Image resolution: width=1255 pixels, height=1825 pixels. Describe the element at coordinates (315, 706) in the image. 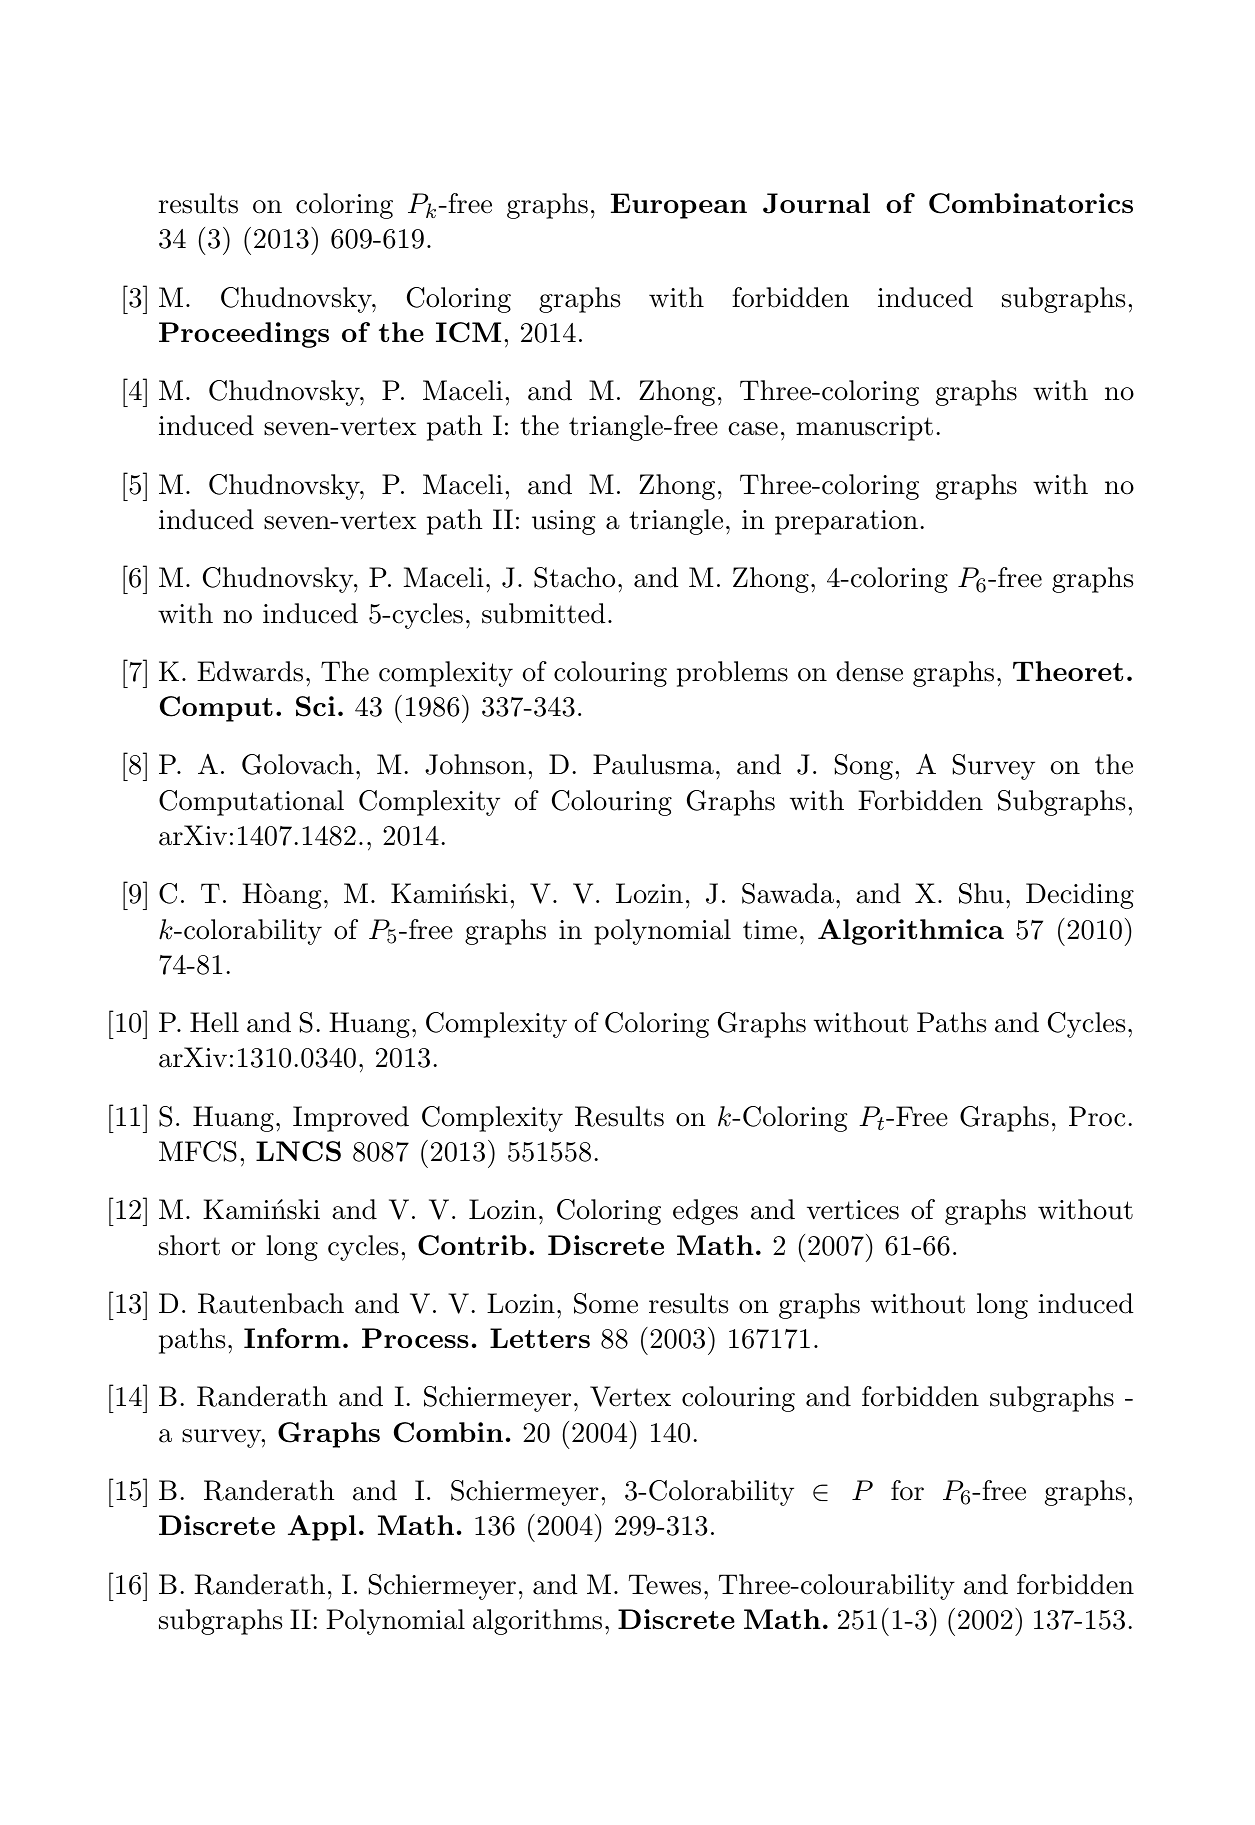

I see `Sci` at that location.
